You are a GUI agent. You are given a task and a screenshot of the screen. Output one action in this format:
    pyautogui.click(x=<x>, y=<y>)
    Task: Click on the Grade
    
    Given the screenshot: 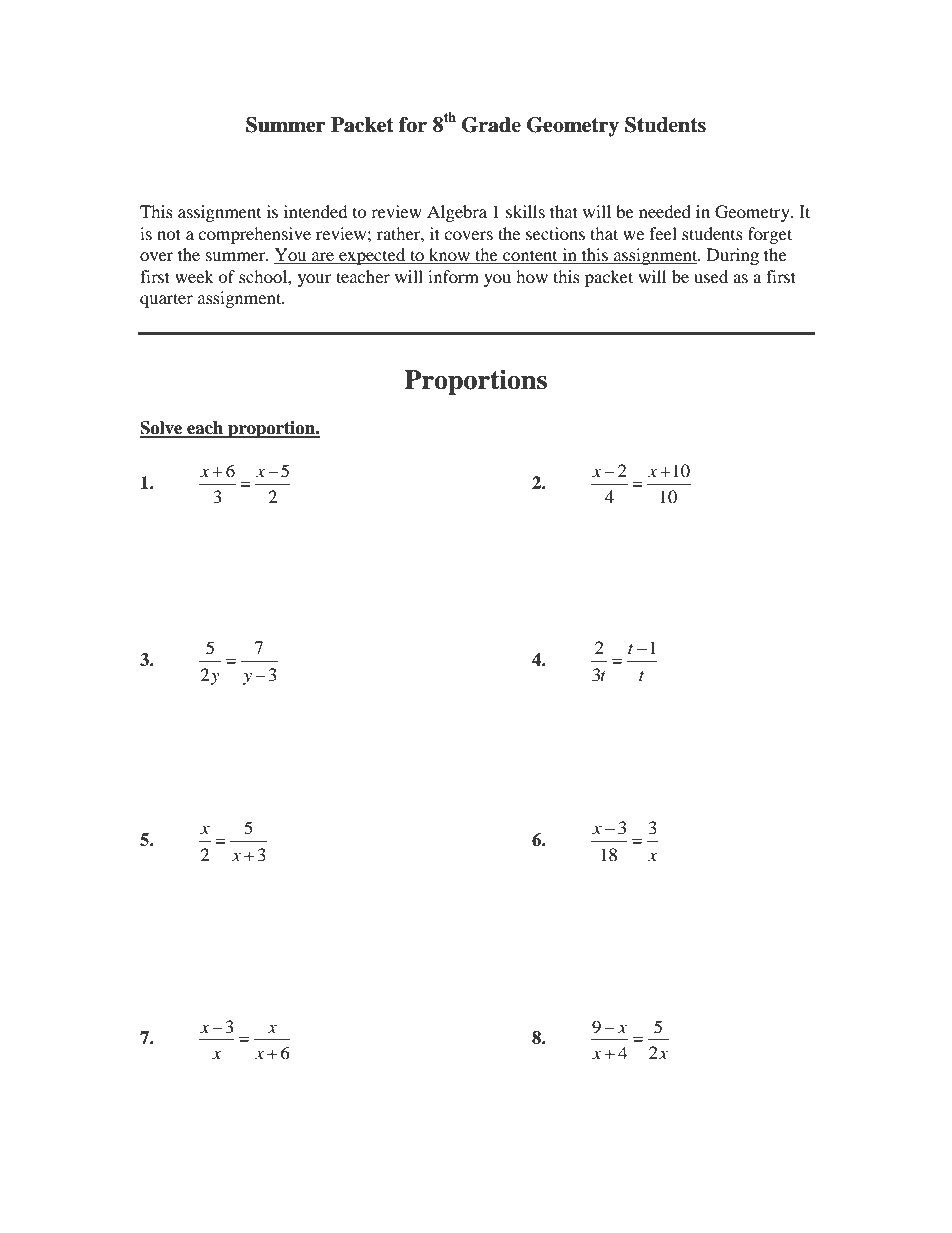 What is the action you would take?
    pyautogui.click(x=491, y=125)
